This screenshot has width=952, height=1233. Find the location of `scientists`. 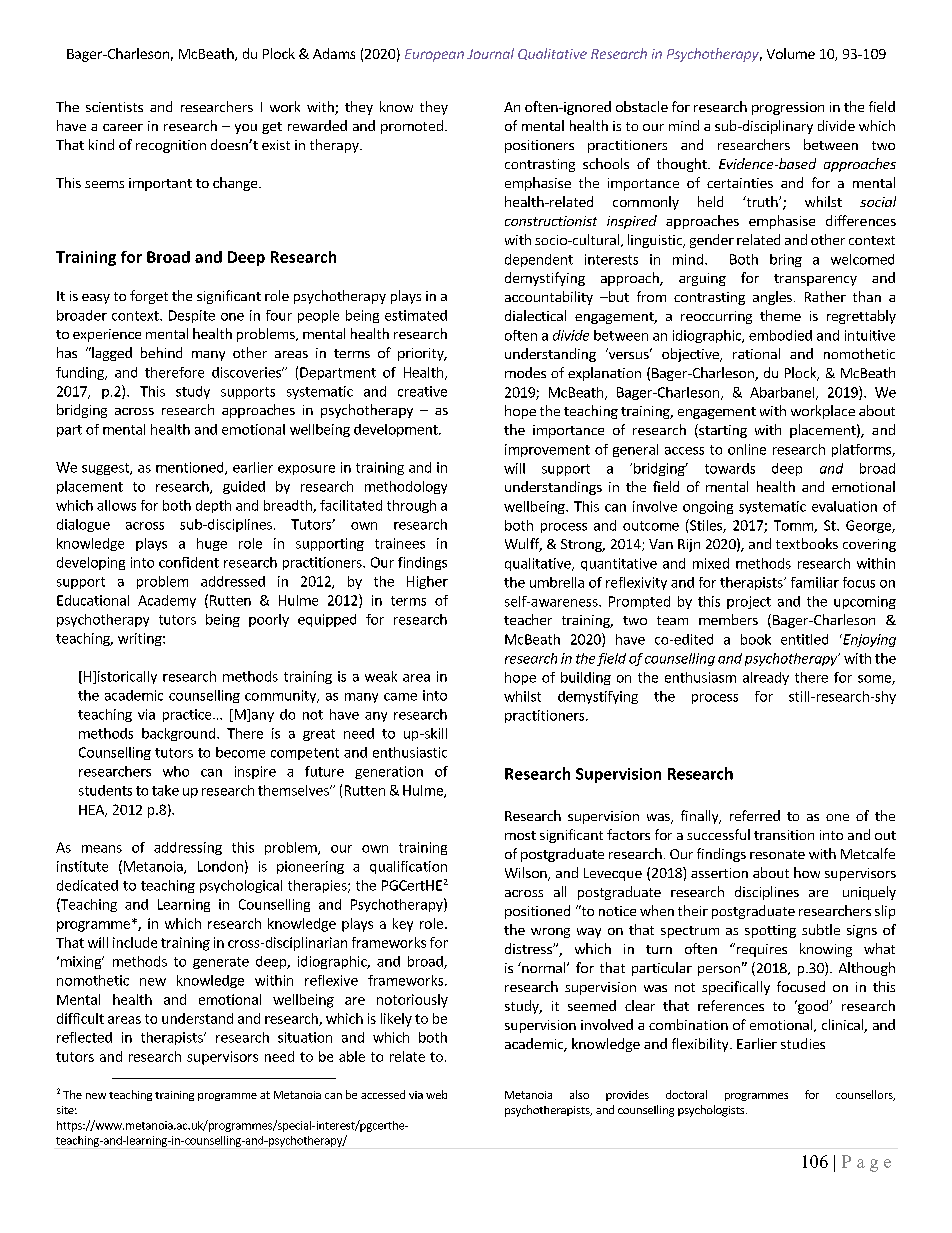

scientists is located at coordinates (114, 107).
